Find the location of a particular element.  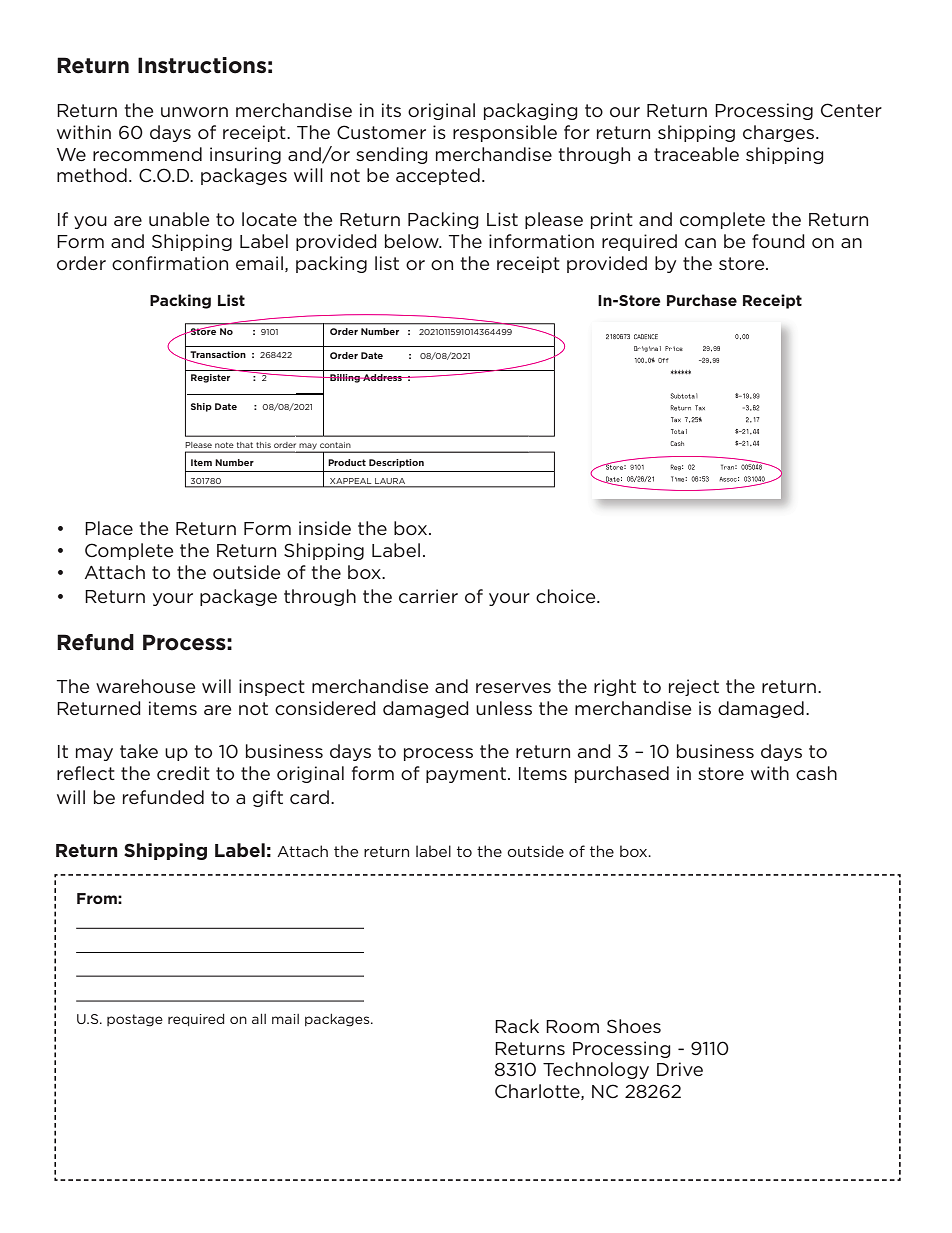

note is located at coordinates (224, 445).
